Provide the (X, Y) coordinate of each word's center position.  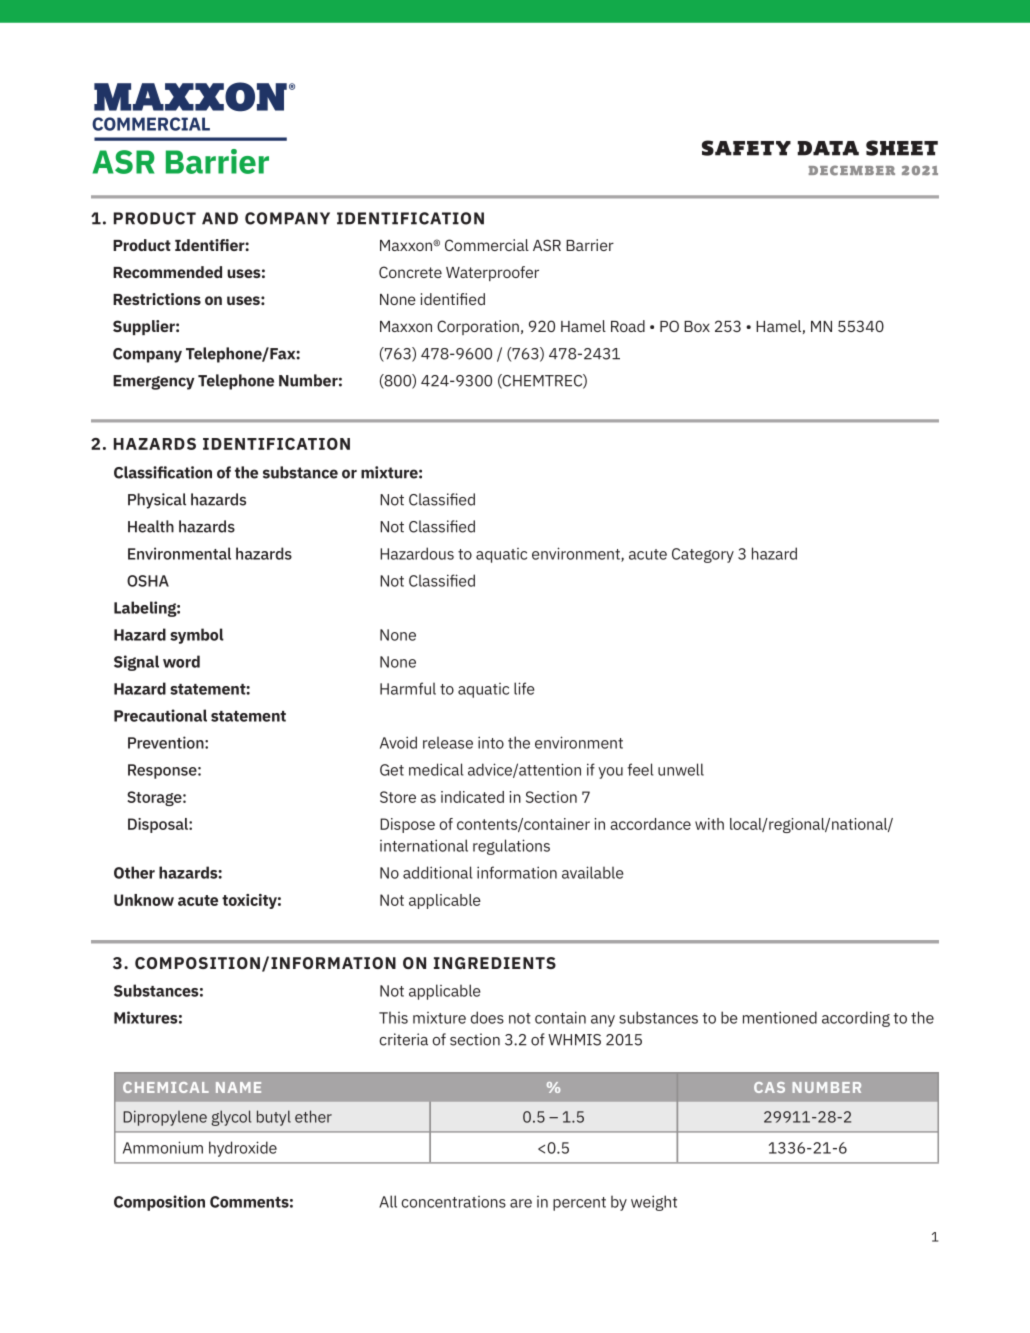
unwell (681, 769)
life (524, 688)
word (181, 661)
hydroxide (243, 1149)
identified (453, 299)
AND (220, 218)
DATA (828, 148)
